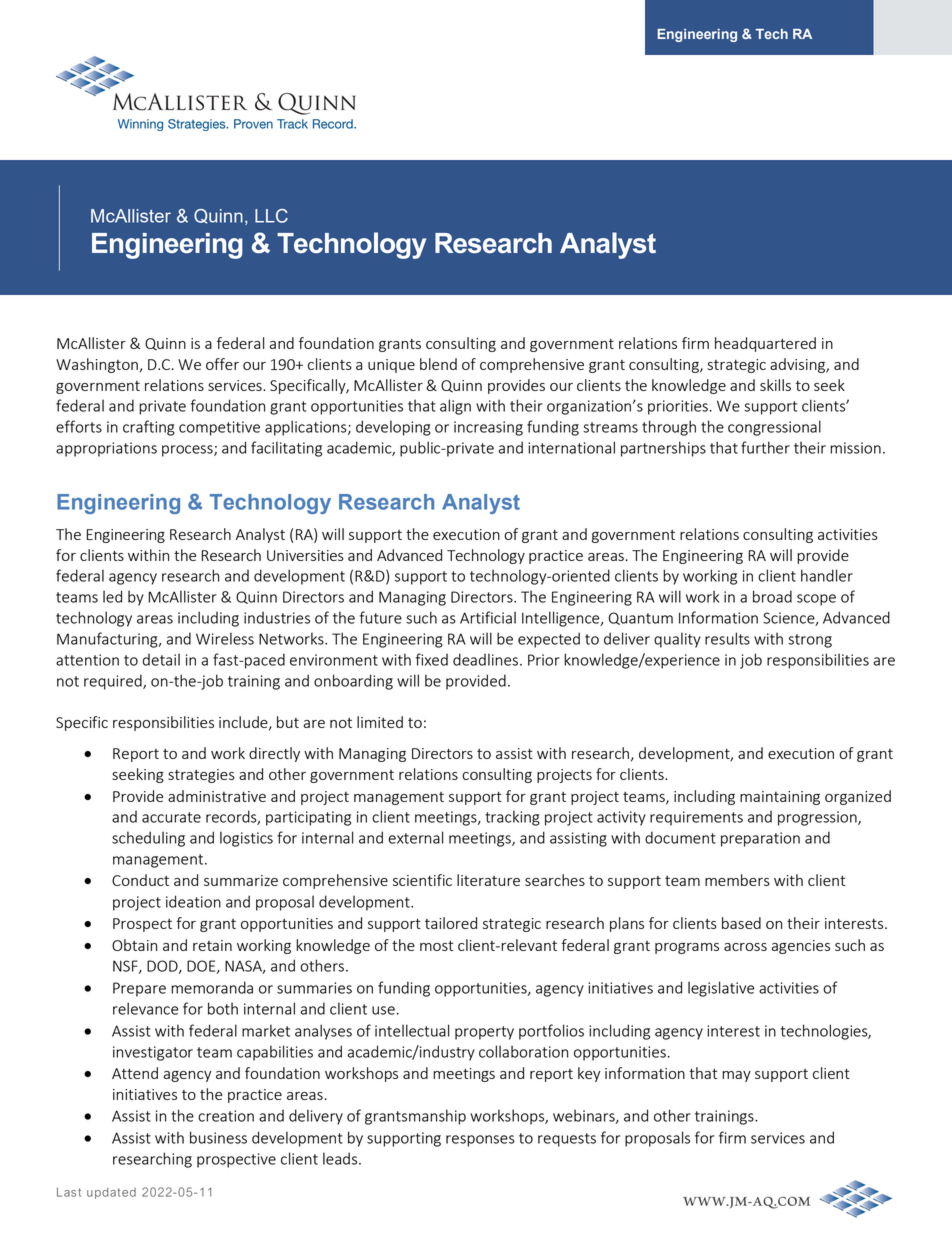  What do you see at coordinates (488, 617) in the image?
I see `Artificial` at bounding box center [488, 617].
